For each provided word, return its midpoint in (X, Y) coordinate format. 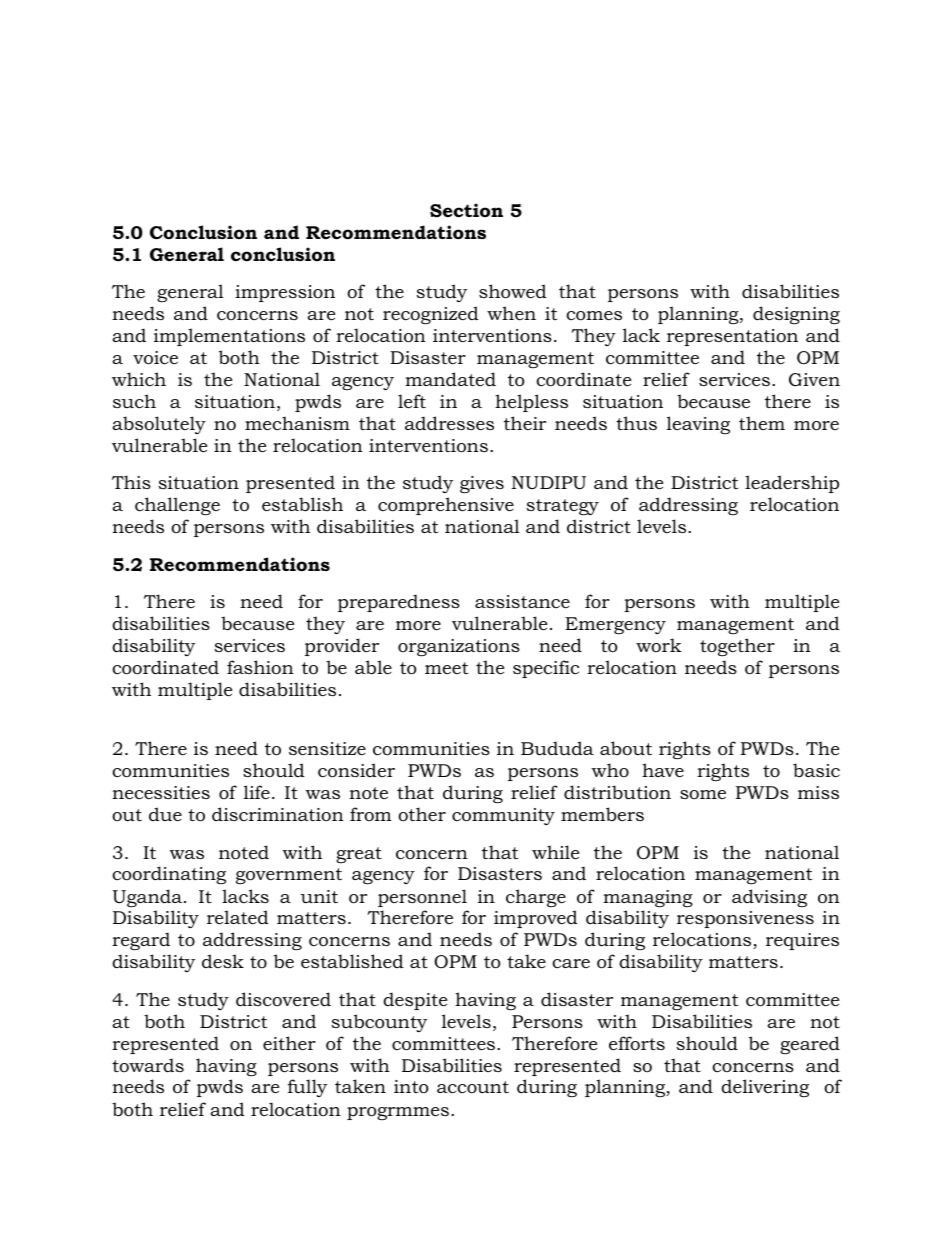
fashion (260, 667)
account (473, 1087)
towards (148, 1065)
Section (466, 210)
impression (285, 293)
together (737, 647)
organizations (459, 647)
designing (796, 315)
